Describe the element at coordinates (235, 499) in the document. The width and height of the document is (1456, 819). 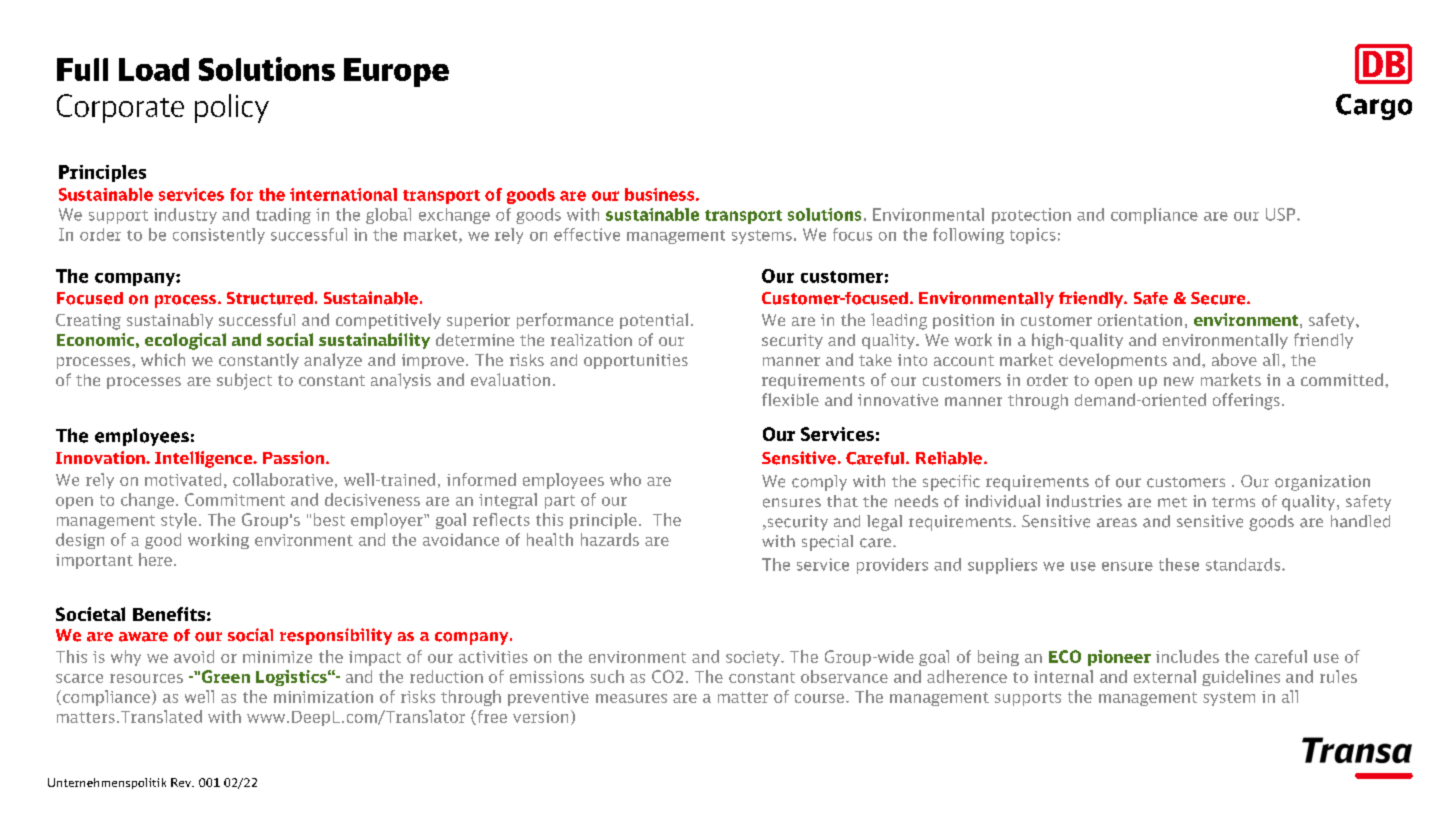
I see `Commitment` at that location.
